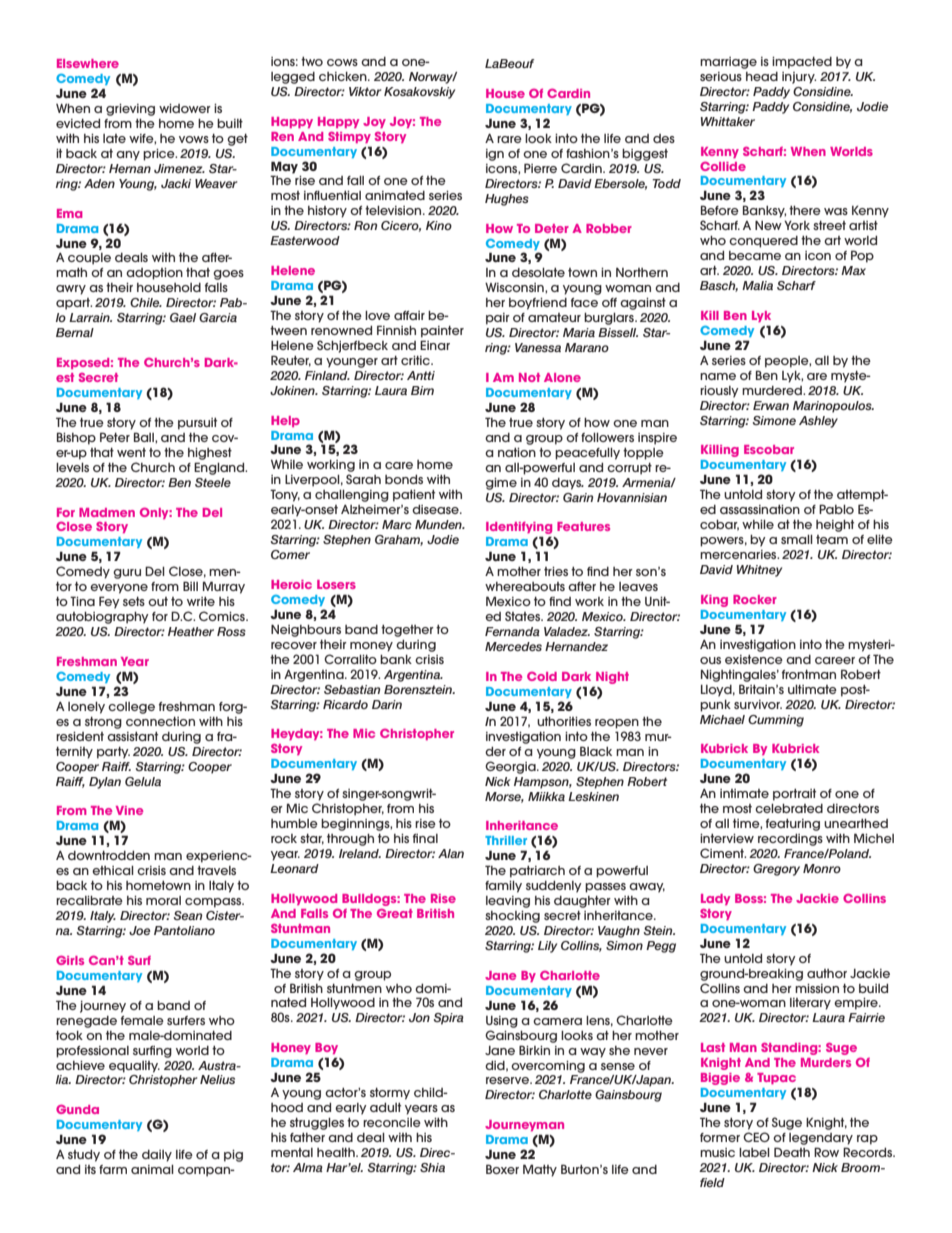 The image size is (952, 1233). What do you see at coordinates (759, 571) in the screenshot?
I see `Whitney` at bounding box center [759, 571].
